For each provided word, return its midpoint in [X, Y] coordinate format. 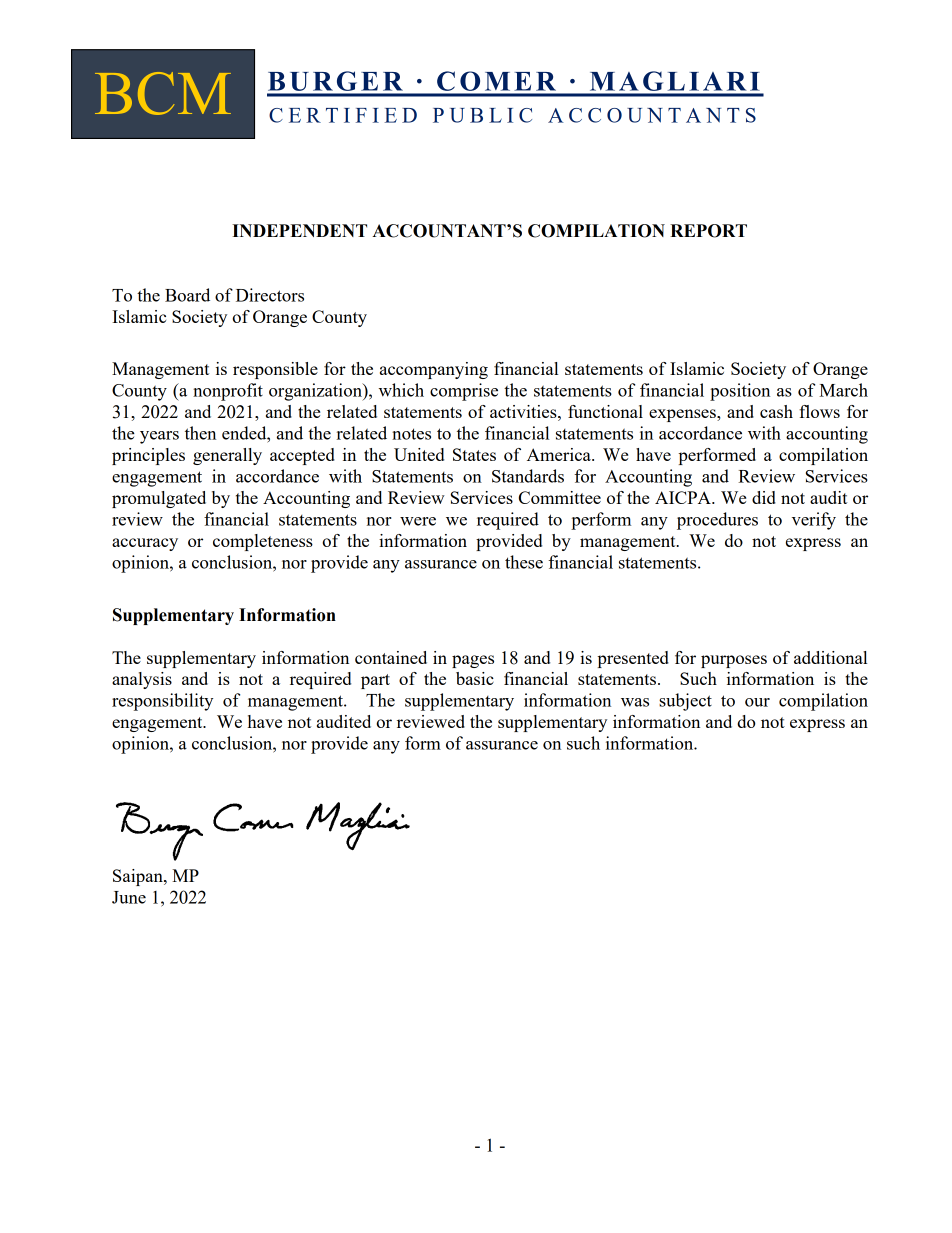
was [635, 702]
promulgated [159, 499]
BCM [163, 93]
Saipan [139, 877]
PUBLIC [482, 115]
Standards [528, 476]
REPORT [708, 231]
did [764, 497]
